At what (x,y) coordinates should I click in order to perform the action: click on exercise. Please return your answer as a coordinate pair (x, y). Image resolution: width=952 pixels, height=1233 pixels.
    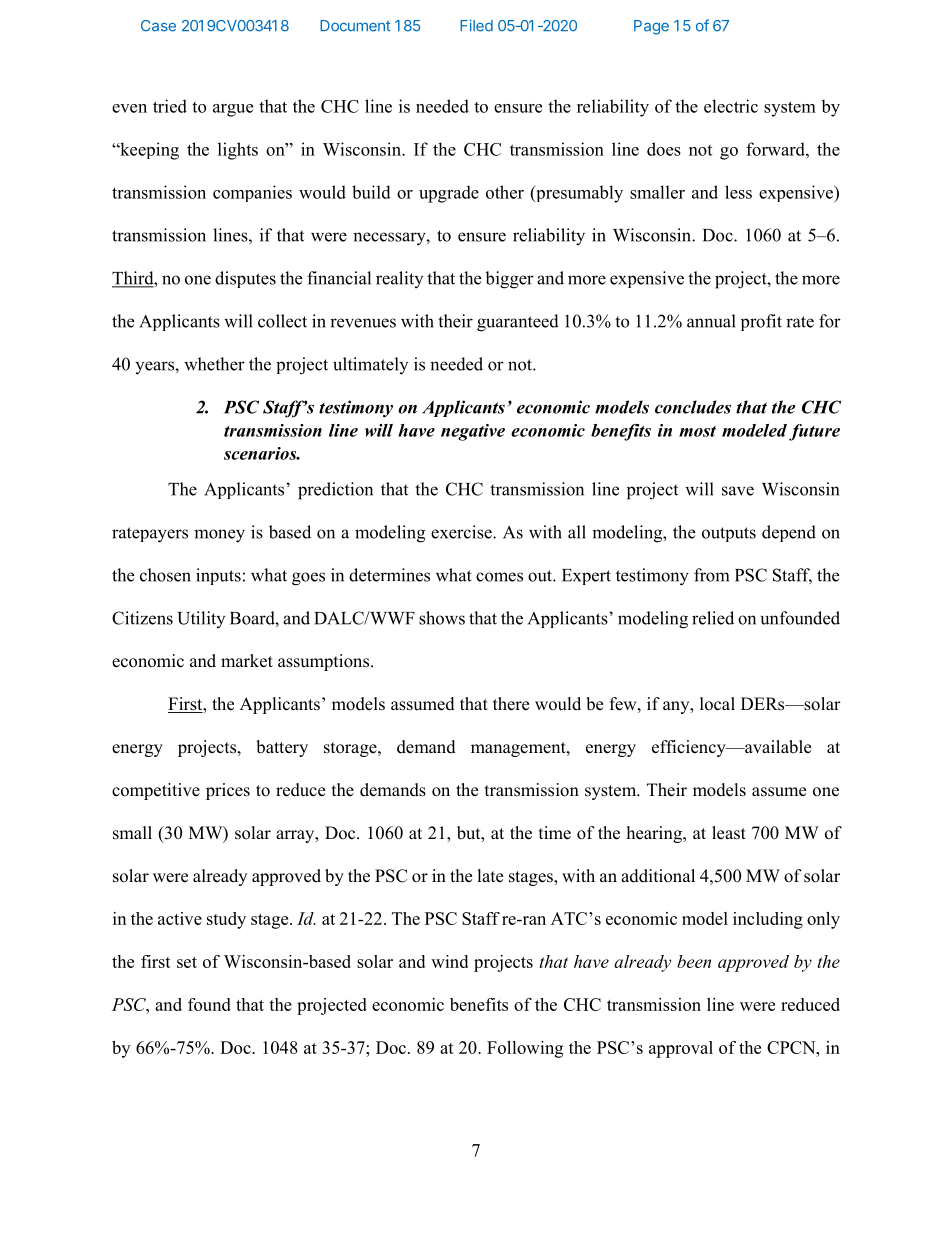
    Looking at the image, I should click on (462, 532).
